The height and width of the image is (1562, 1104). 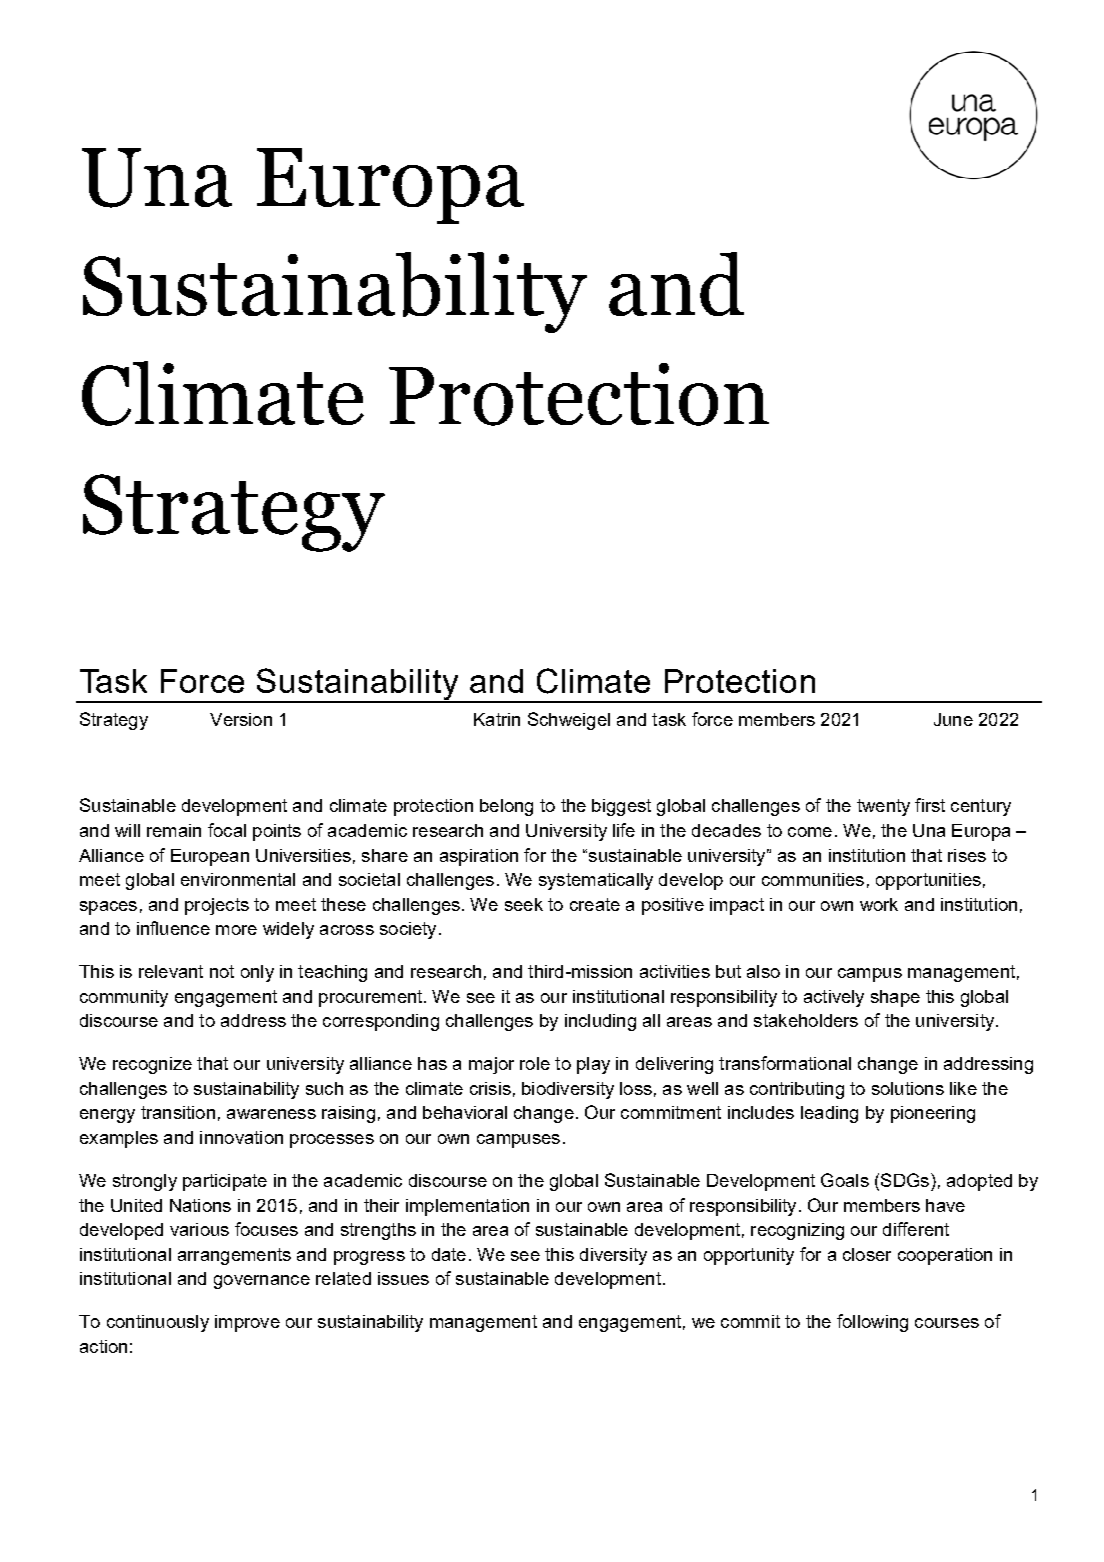 I want to click on following, so click(x=872, y=1323).
